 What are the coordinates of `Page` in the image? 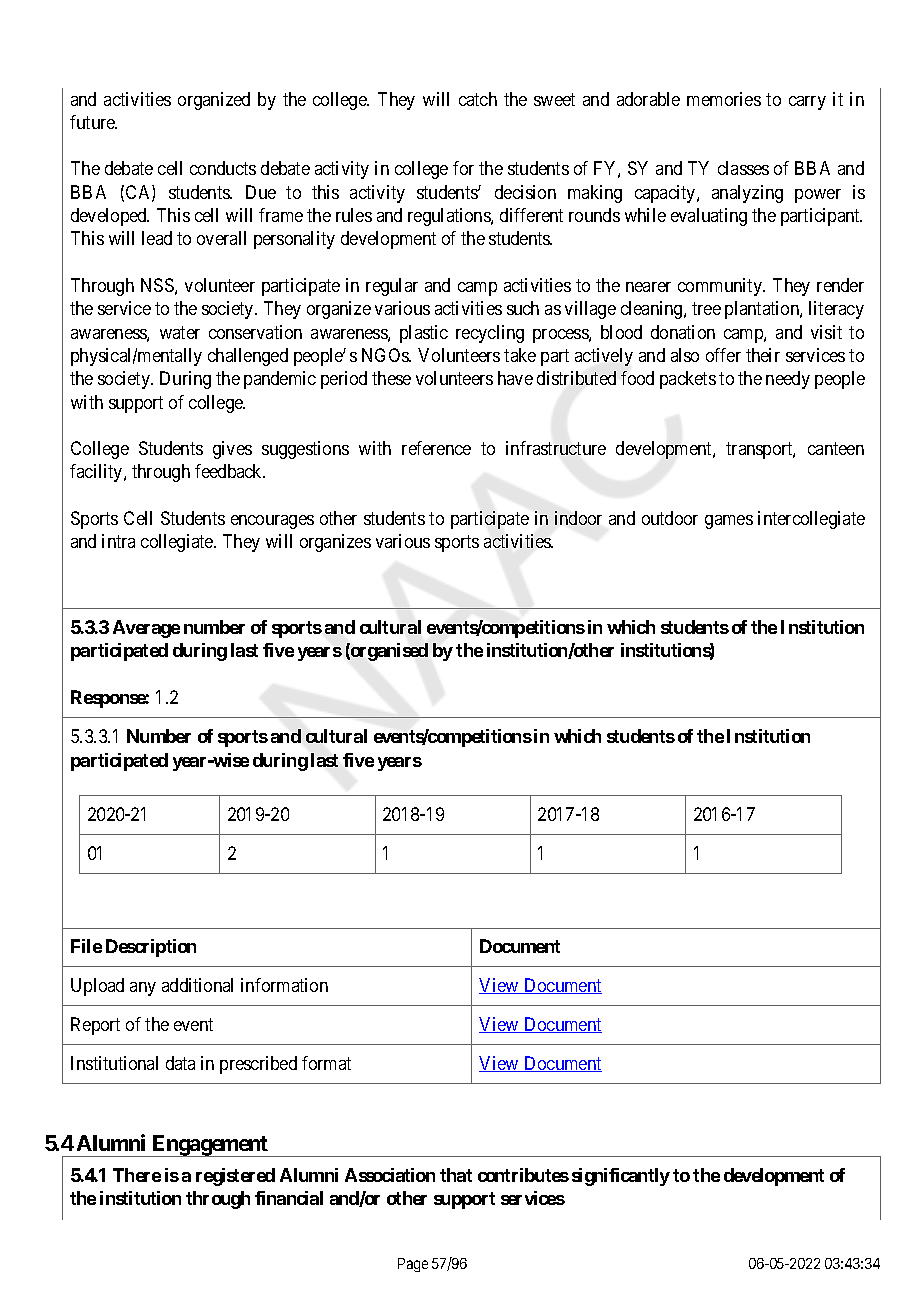 It's located at (413, 1265).
